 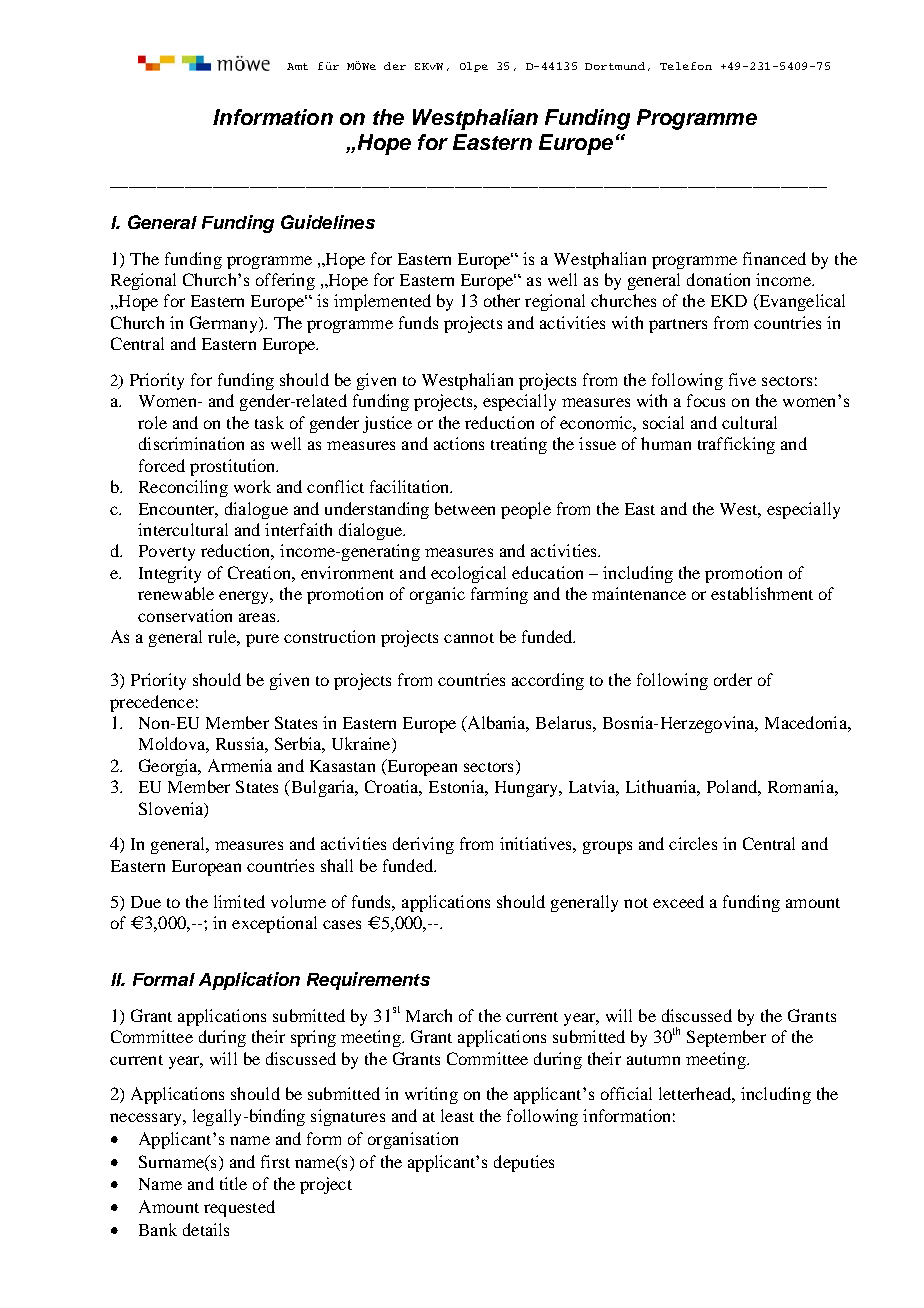 I want to click on actions, so click(x=459, y=443).
